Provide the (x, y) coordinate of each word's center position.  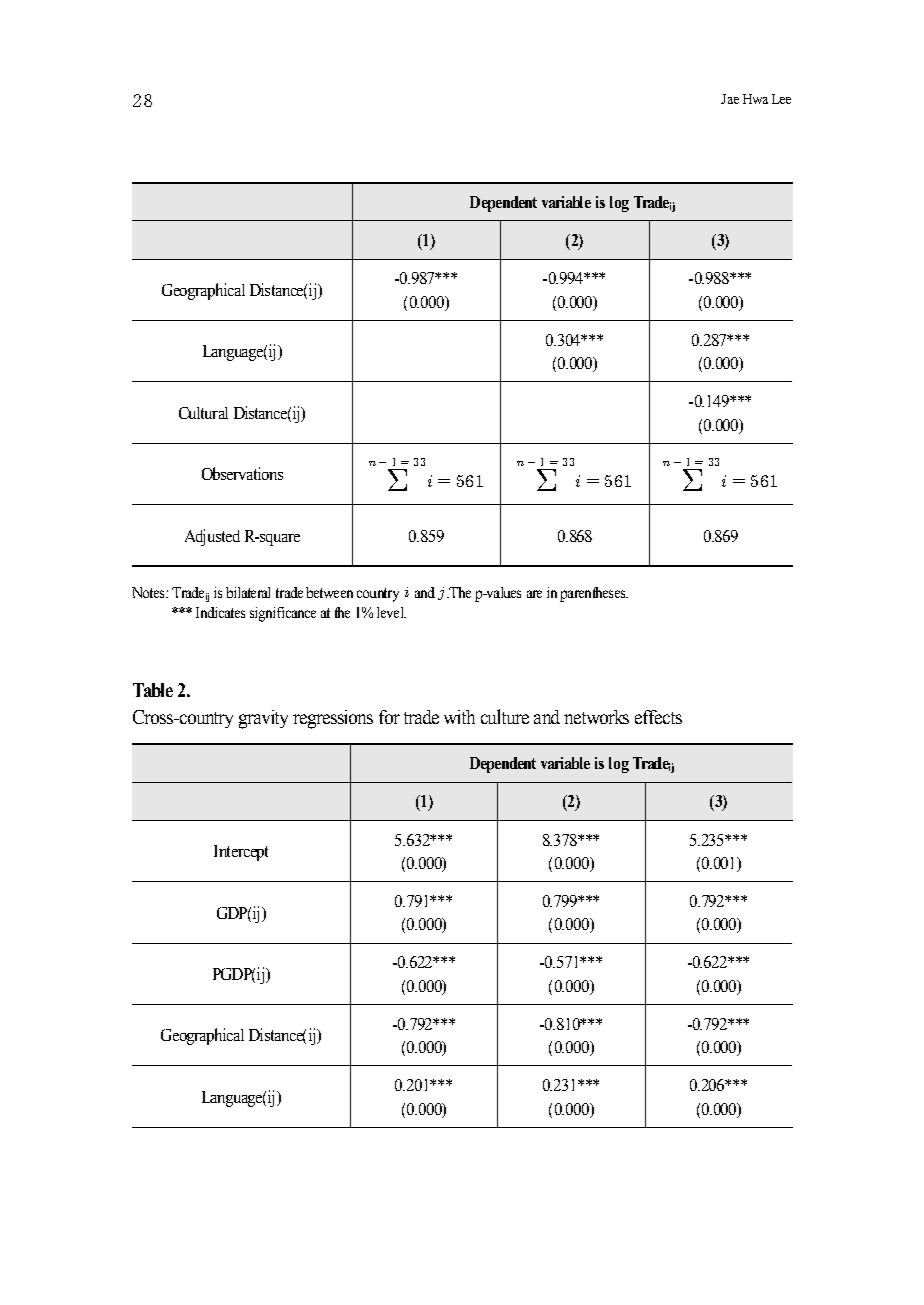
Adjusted (212, 537)
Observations (242, 473)
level (391, 612)
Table (153, 690)
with (459, 717)
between (329, 592)
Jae (730, 99)
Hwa (755, 99)
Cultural (203, 413)
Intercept (241, 853)
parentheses (594, 594)
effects (658, 717)
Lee (781, 99)
